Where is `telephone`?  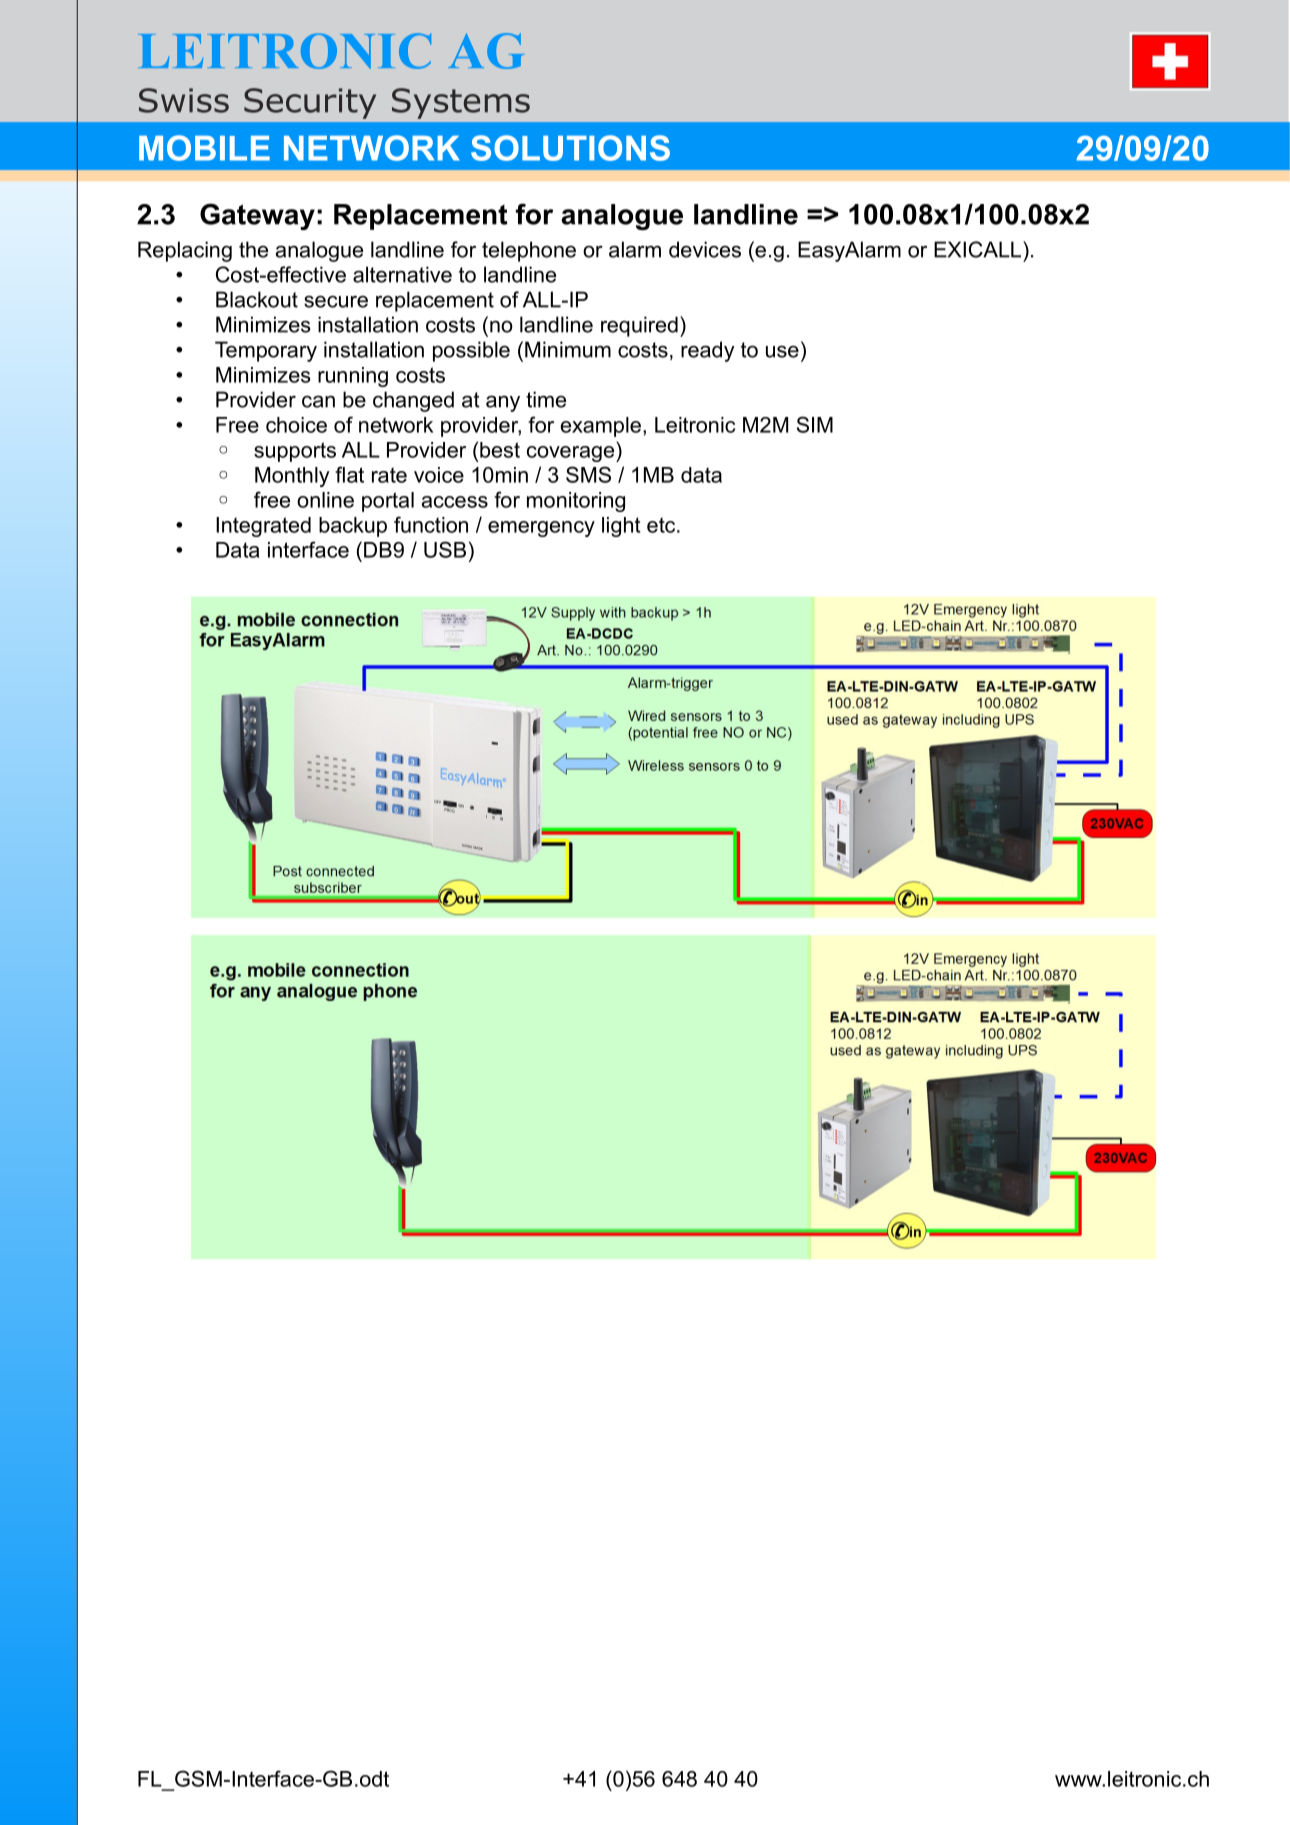 telephone is located at coordinates (529, 251).
